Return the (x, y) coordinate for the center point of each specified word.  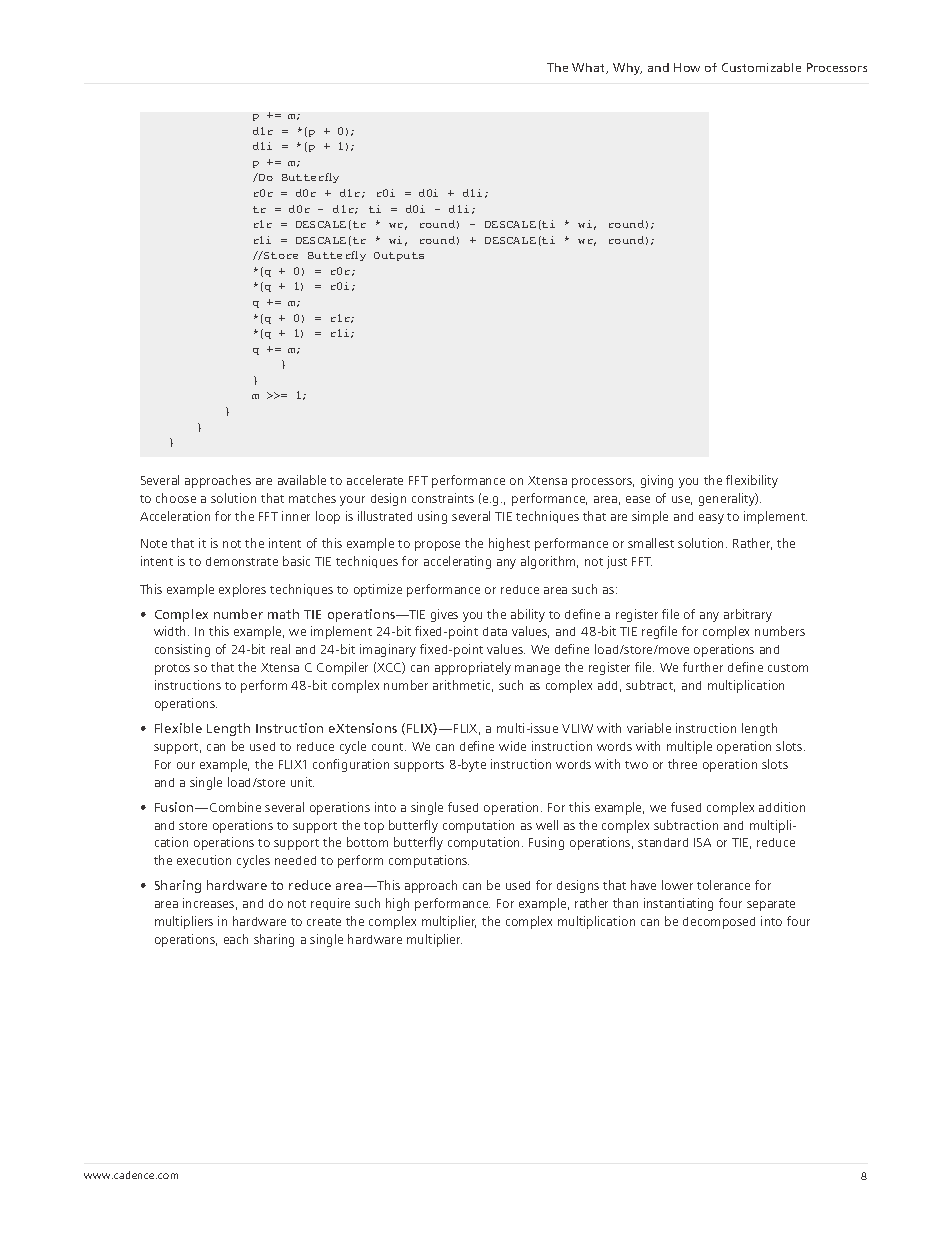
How (687, 67)
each (236, 939)
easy (711, 519)
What (590, 68)
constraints (443, 498)
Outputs (399, 256)
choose (176, 498)
